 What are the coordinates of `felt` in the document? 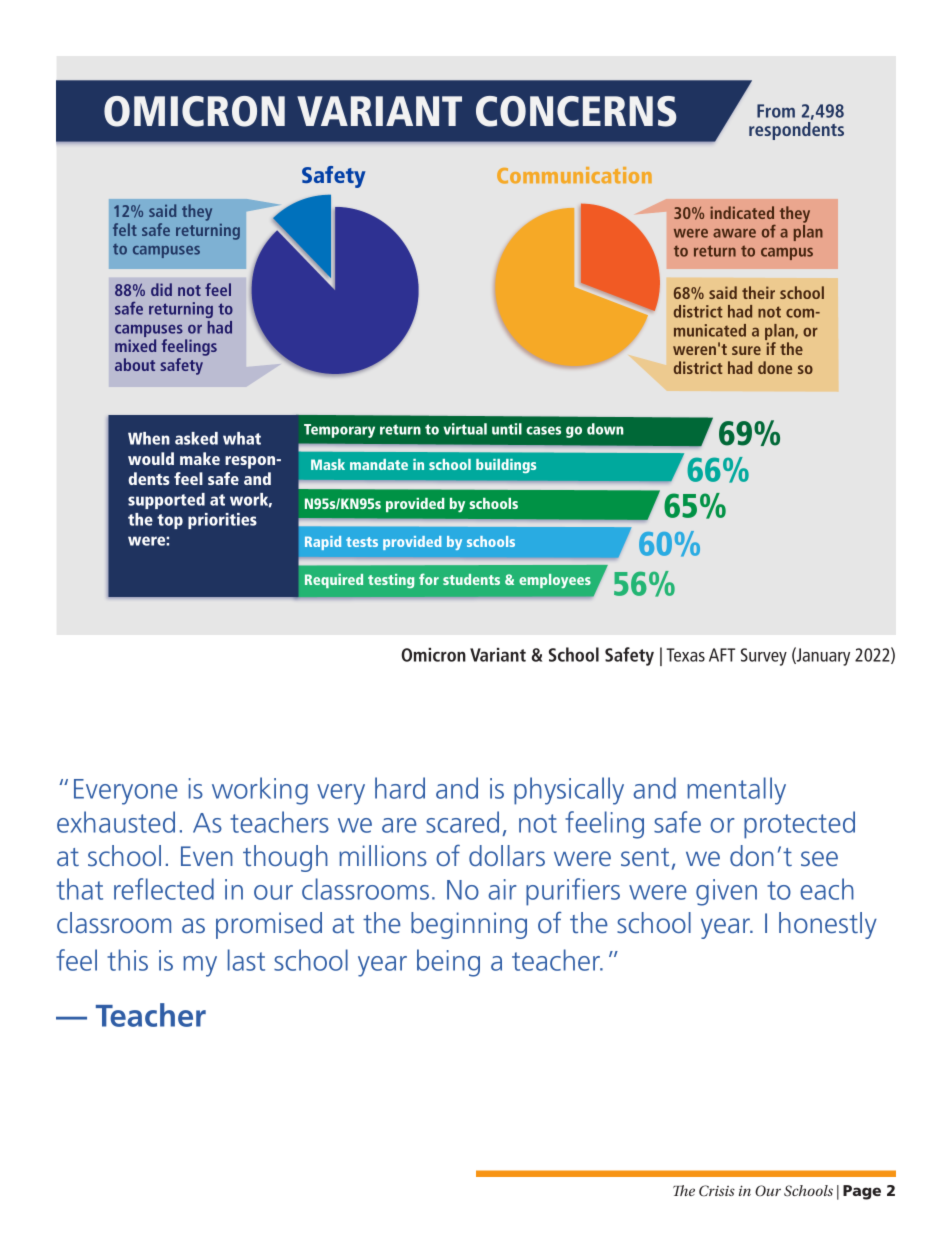 It's located at (125, 229).
